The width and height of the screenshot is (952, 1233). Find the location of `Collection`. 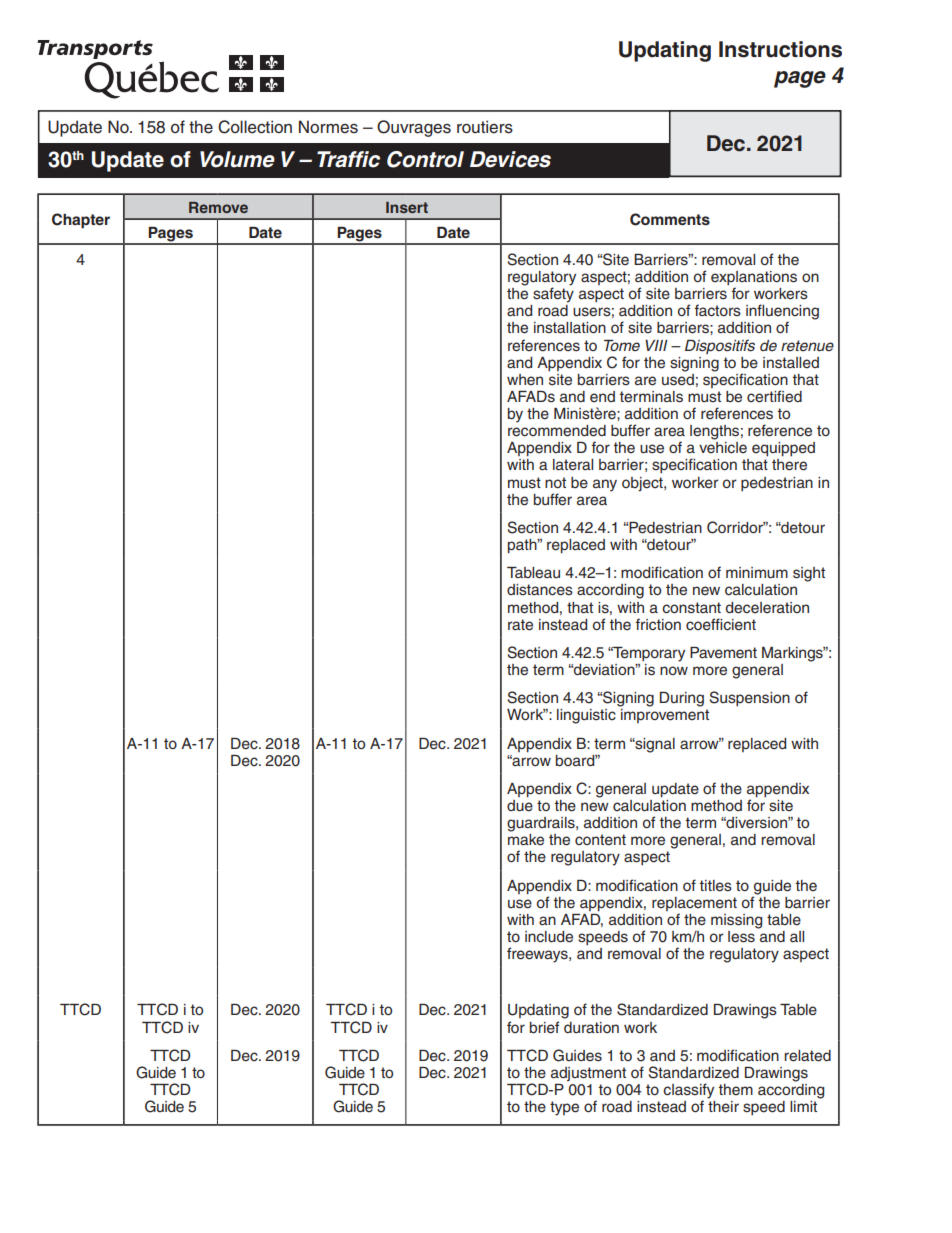

Collection is located at coordinates (255, 127).
